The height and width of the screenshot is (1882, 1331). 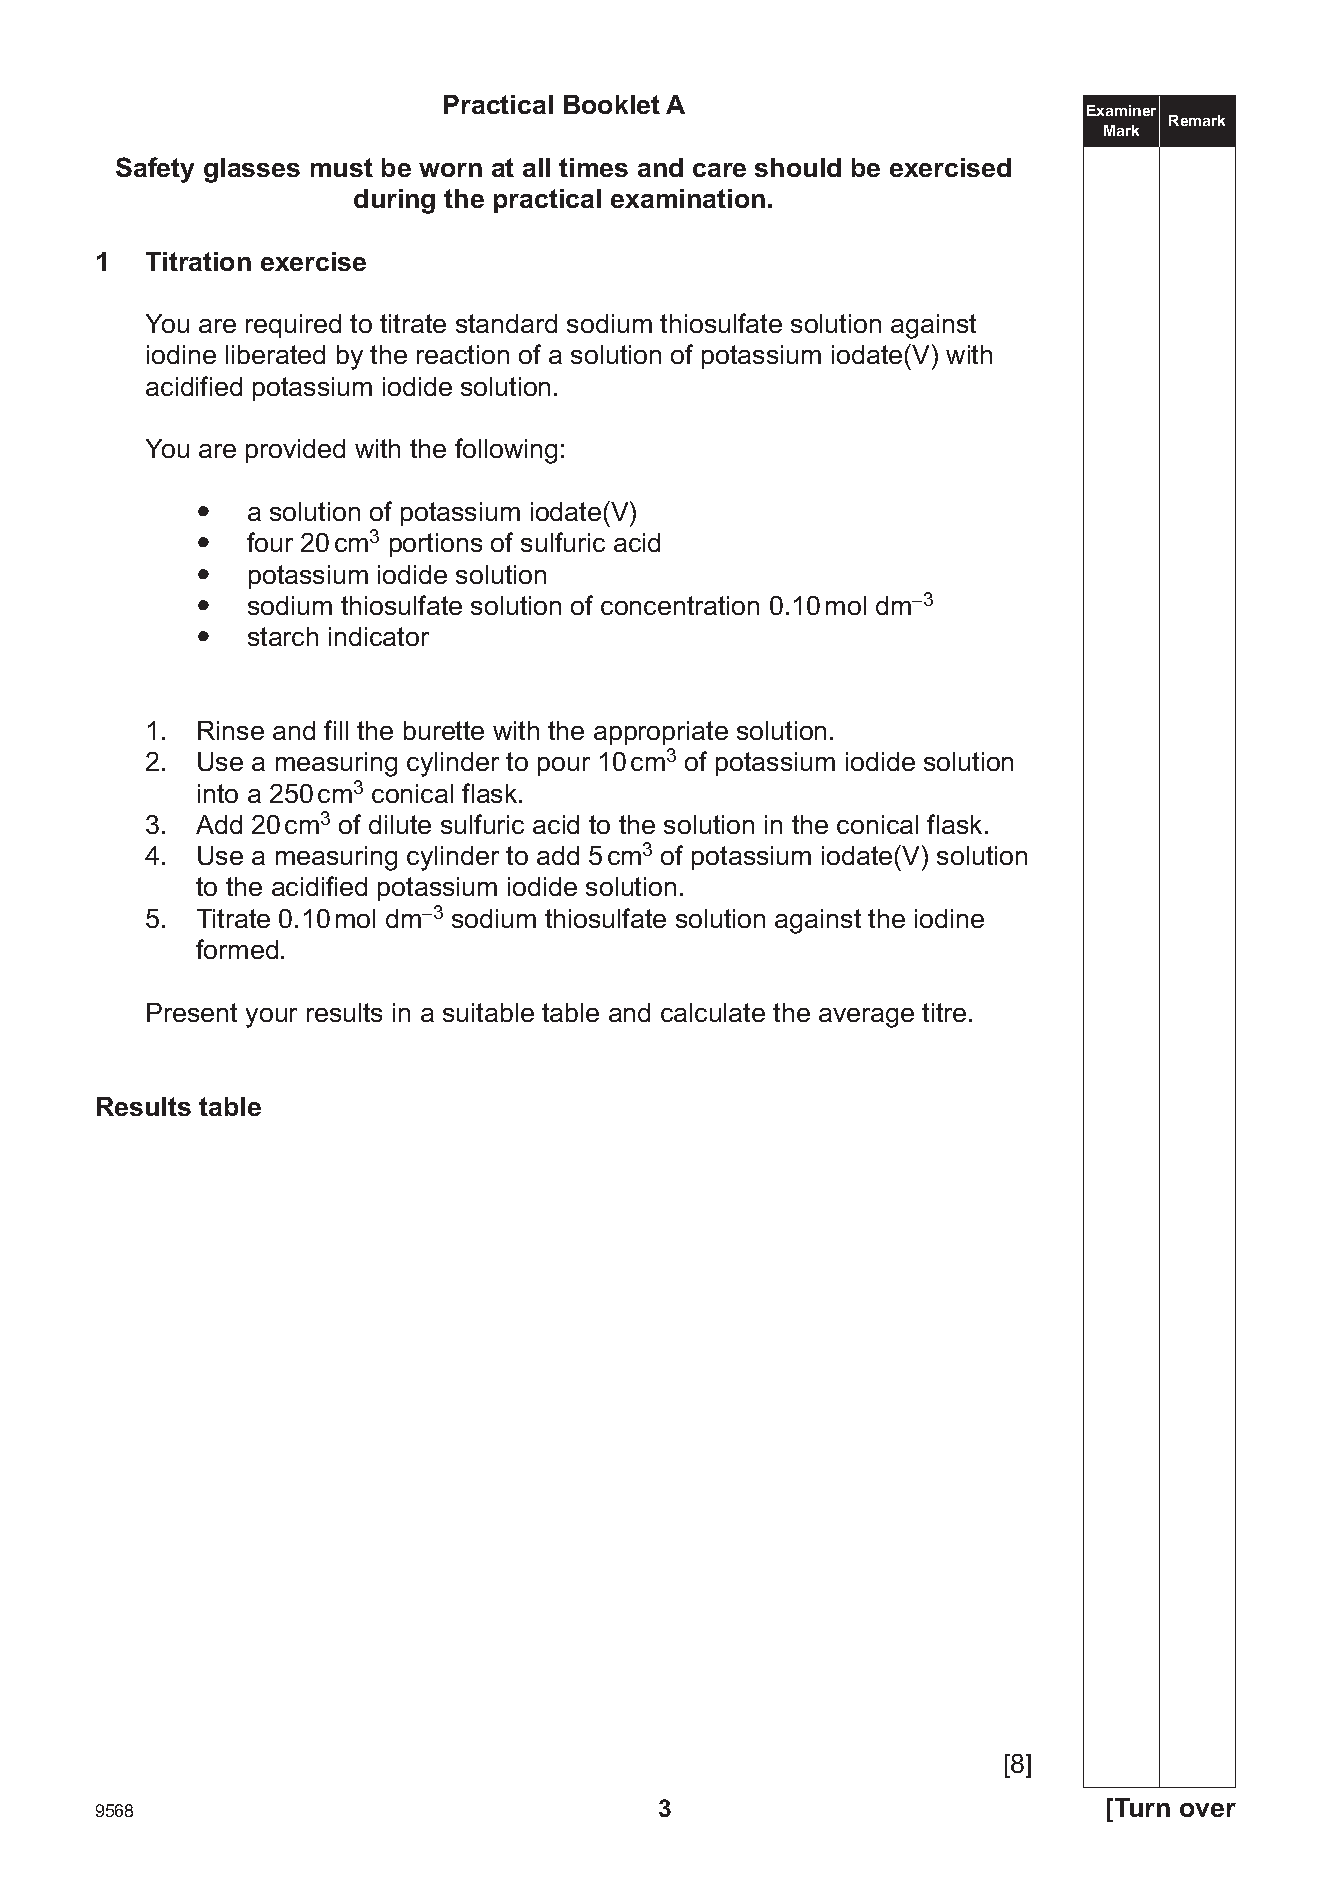 What do you see at coordinates (719, 170) in the screenshot?
I see `care` at bounding box center [719, 170].
